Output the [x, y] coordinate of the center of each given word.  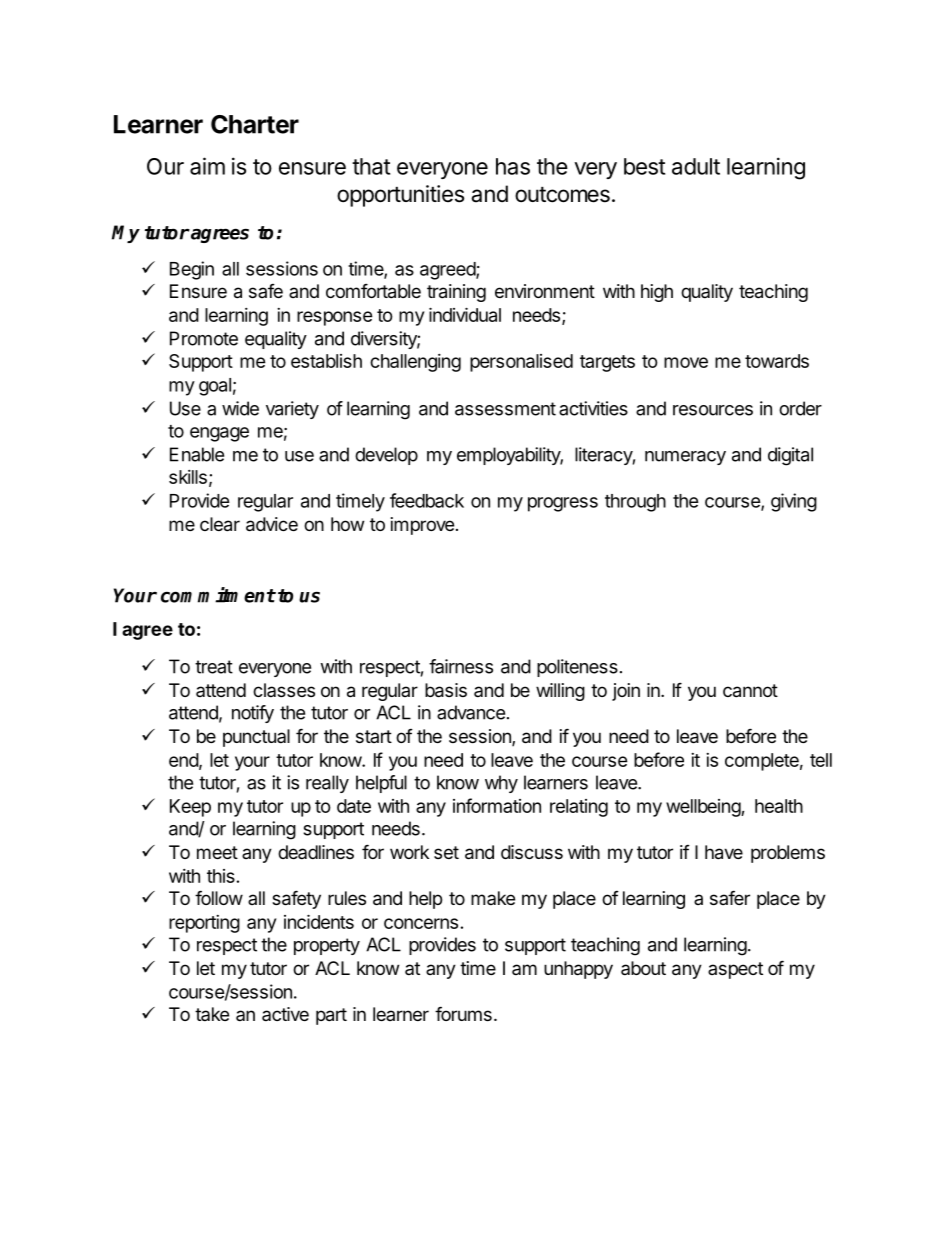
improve [422, 526]
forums [463, 1013]
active [285, 1014]
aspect [735, 970]
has [513, 166]
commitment [218, 595]
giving [794, 502]
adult [696, 166]
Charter [255, 124]
